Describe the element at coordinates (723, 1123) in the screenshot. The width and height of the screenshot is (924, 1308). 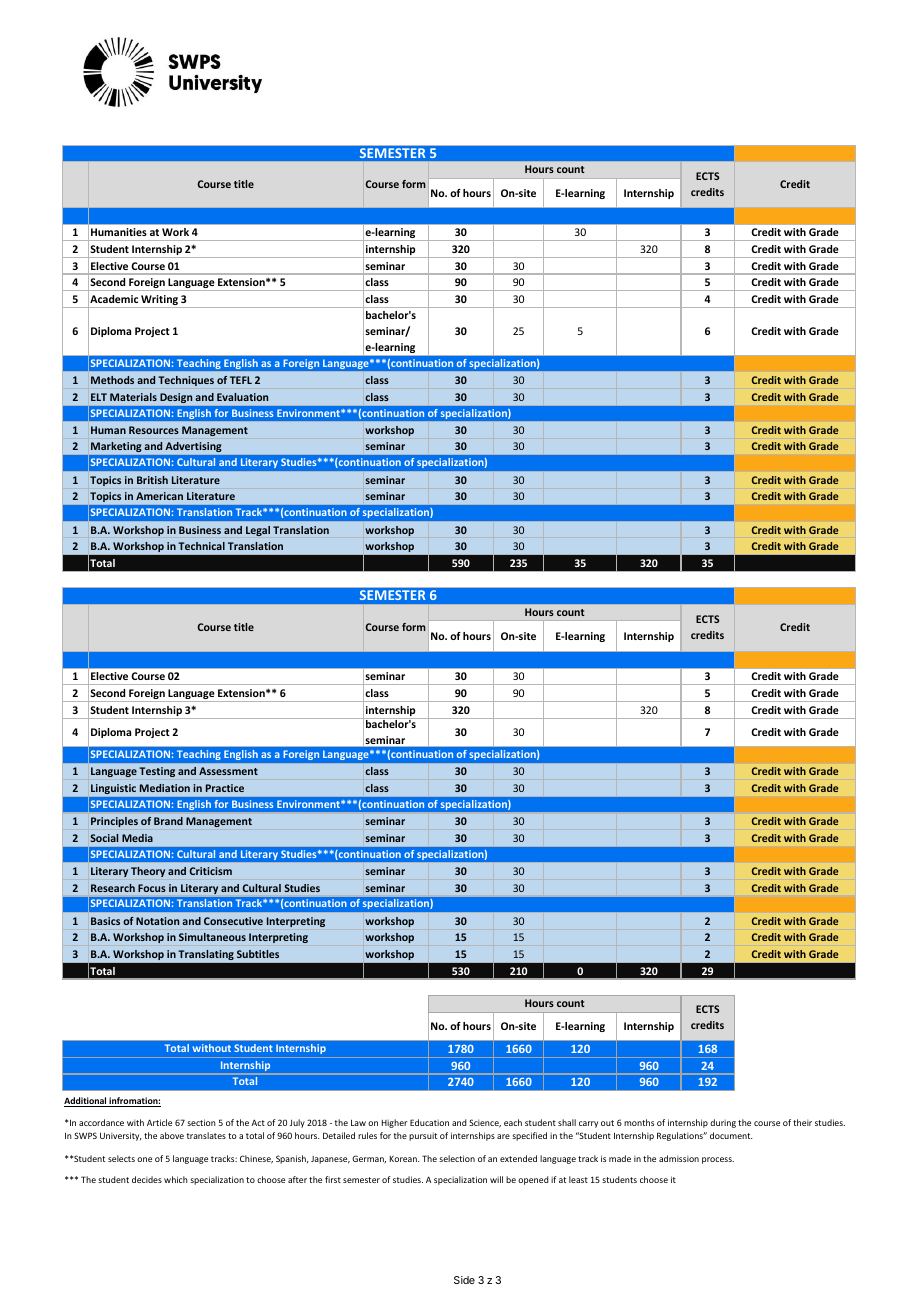
I see `during` at that location.
